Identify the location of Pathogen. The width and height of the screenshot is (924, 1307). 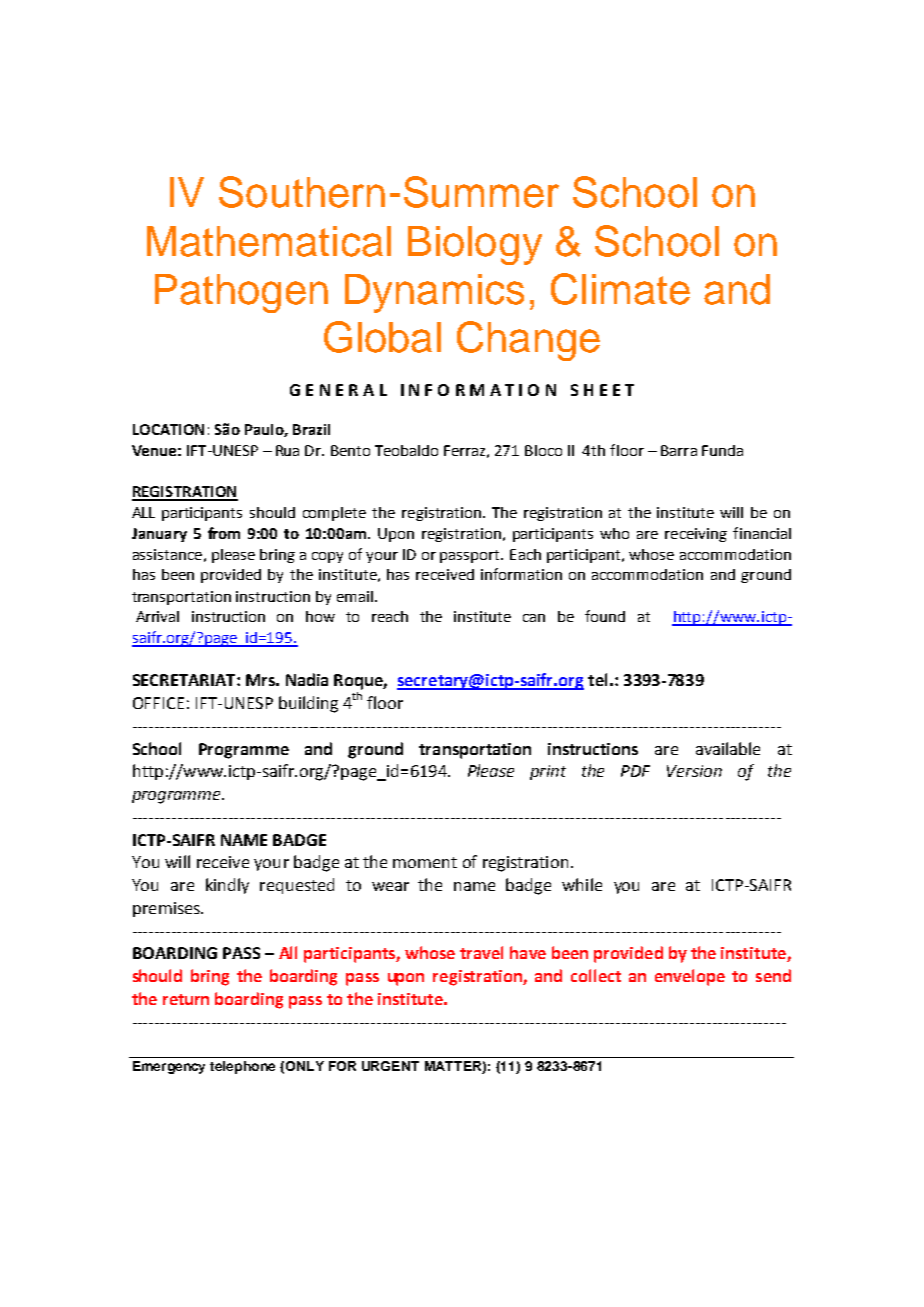
(241, 293).
